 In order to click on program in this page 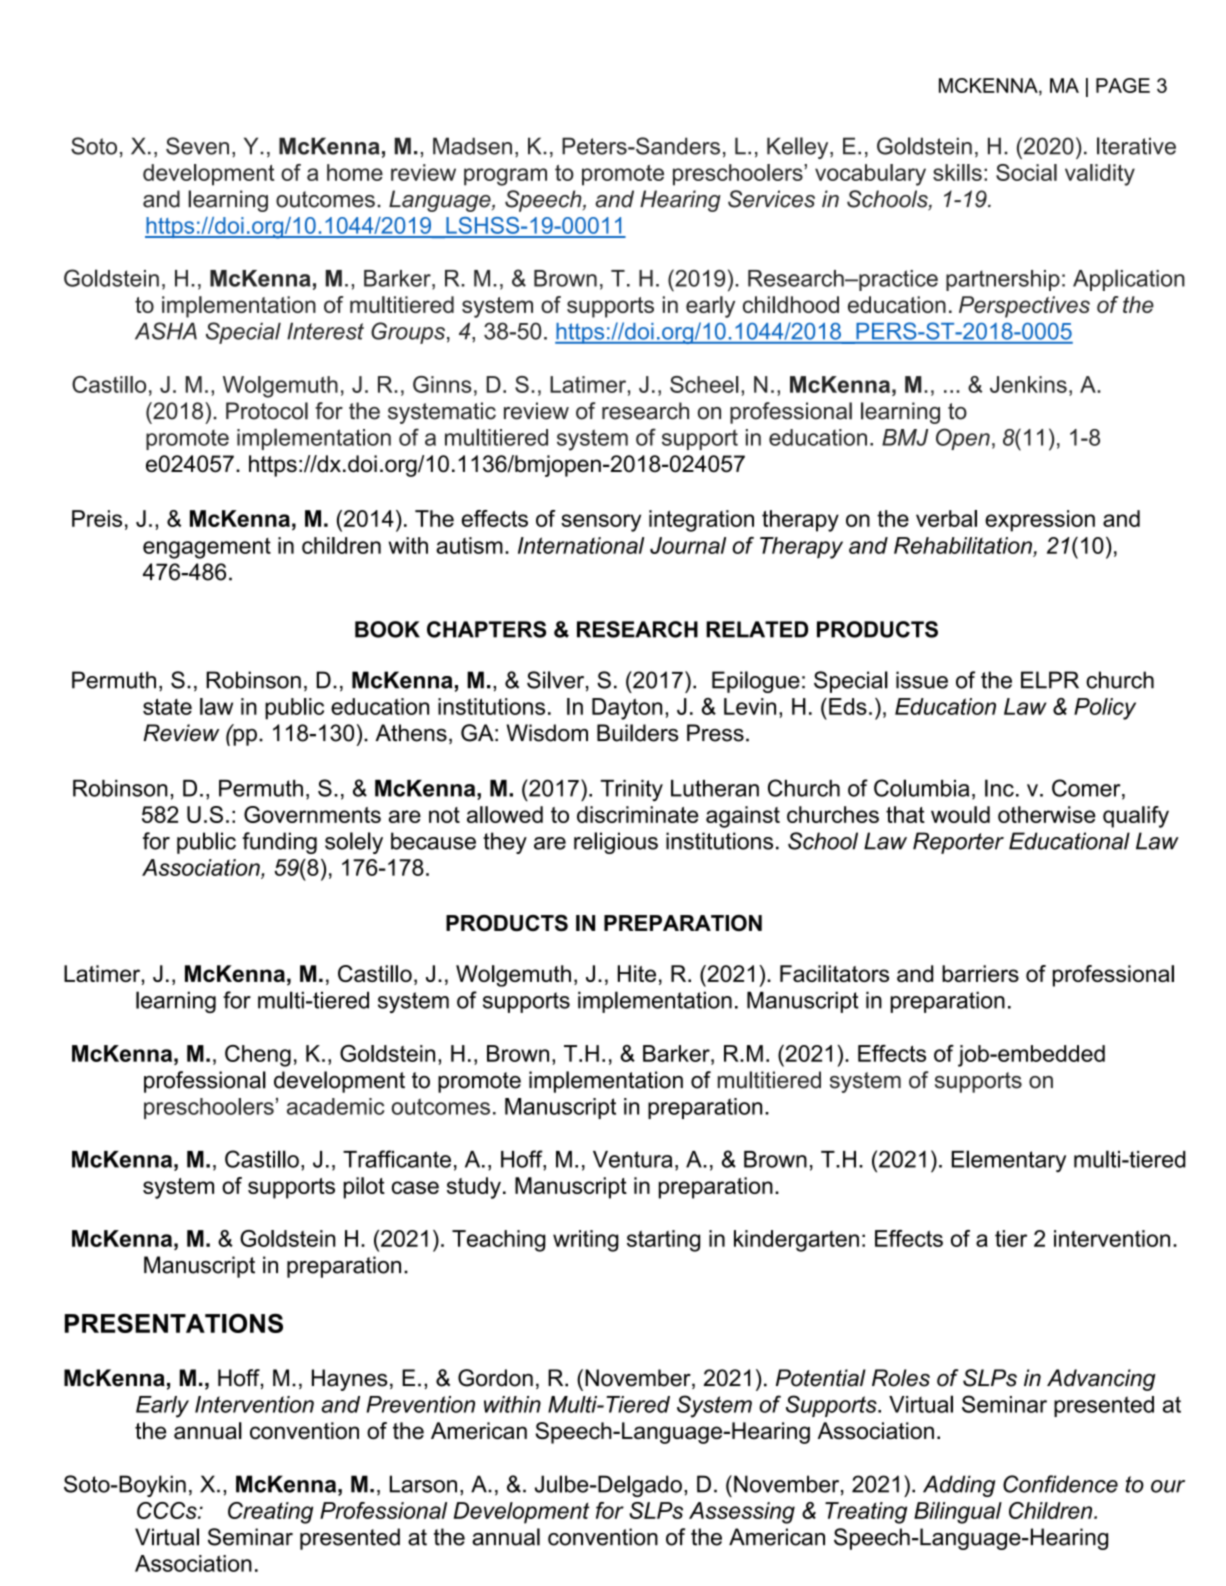, I will do `click(505, 177)`.
